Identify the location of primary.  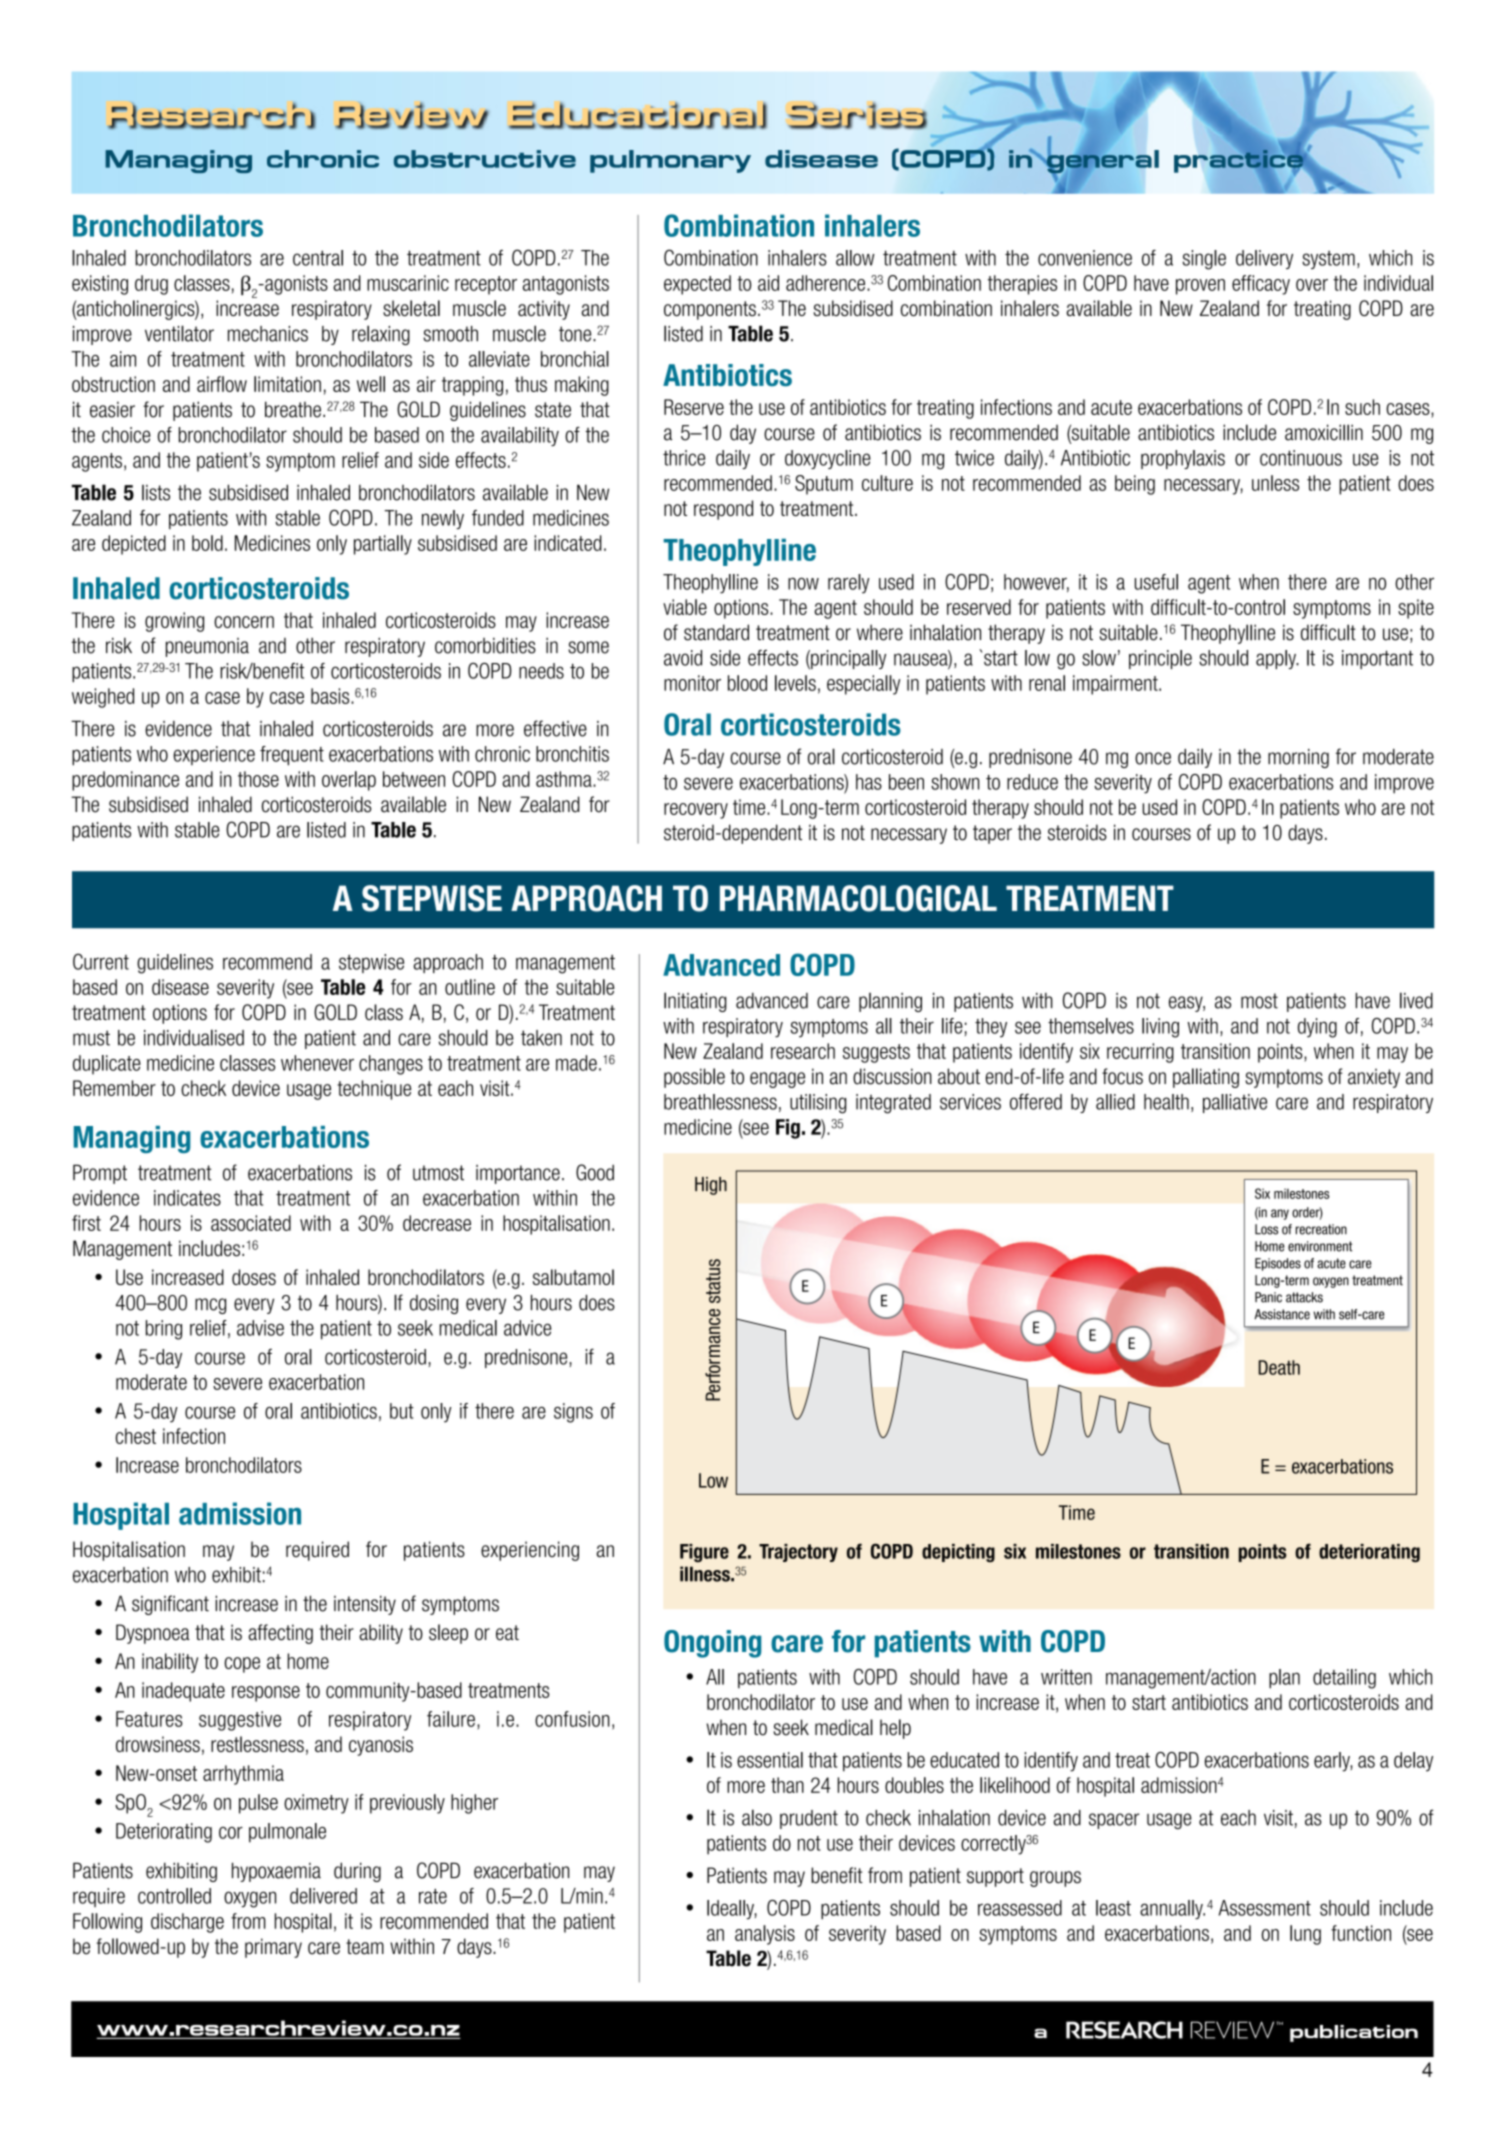
(273, 1948).
